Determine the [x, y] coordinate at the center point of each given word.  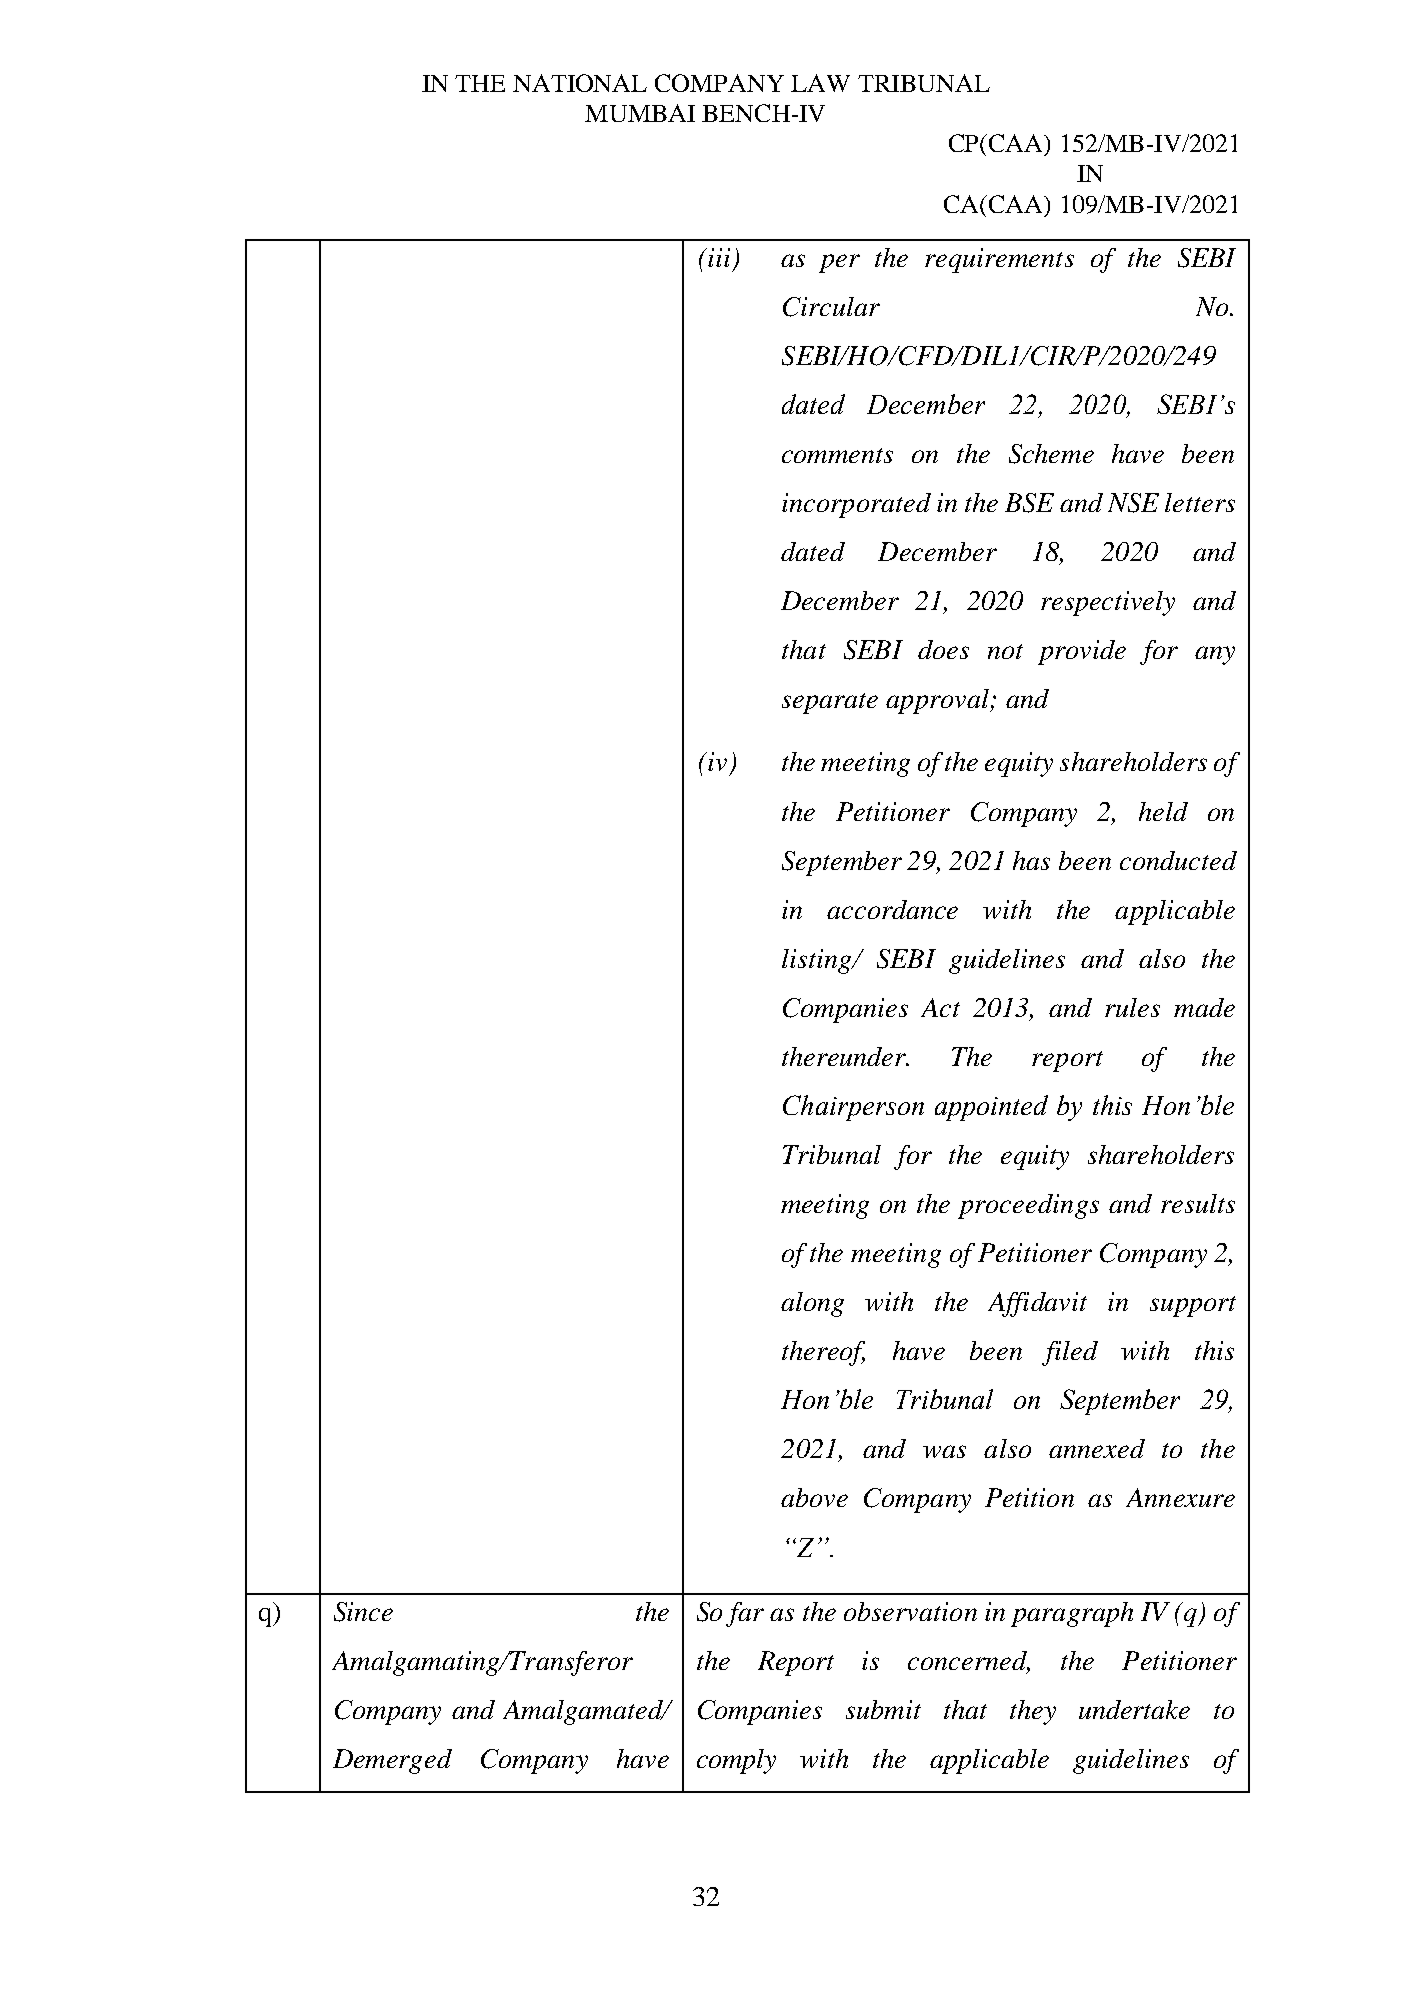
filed [1070, 1353]
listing [818, 961]
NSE [1133, 503]
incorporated [856, 505]
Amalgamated [584, 1712]
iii [718, 257]
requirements [999, 260]
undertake [1134, 1709]
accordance [892, 909]
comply [736, 1761]
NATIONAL [580, 83]
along [812, 1304]
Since [363, 1612]
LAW [820, 83]
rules [1132, 1007]
